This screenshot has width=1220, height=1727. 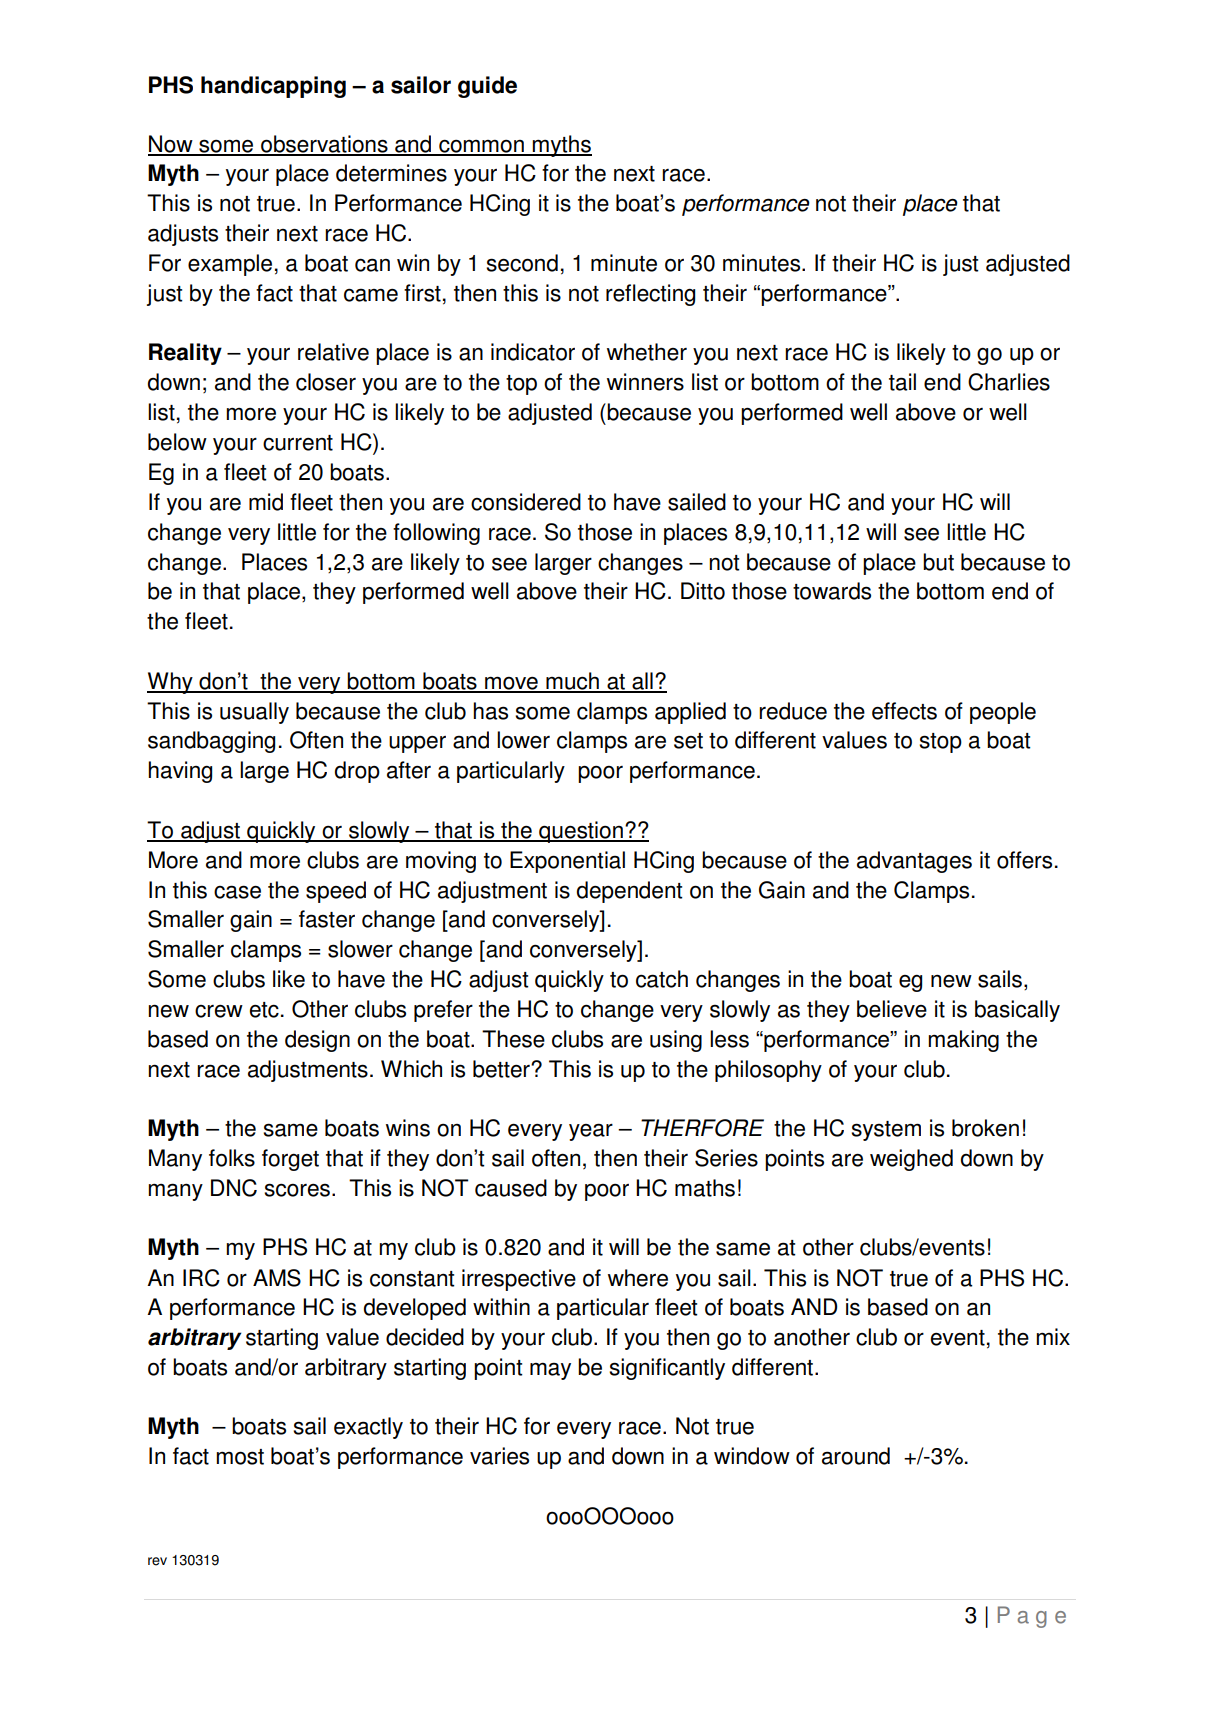 What do you see at coordinates (481, 147) in the screenshot?
I see `common` at bounding box center [481, 147].
